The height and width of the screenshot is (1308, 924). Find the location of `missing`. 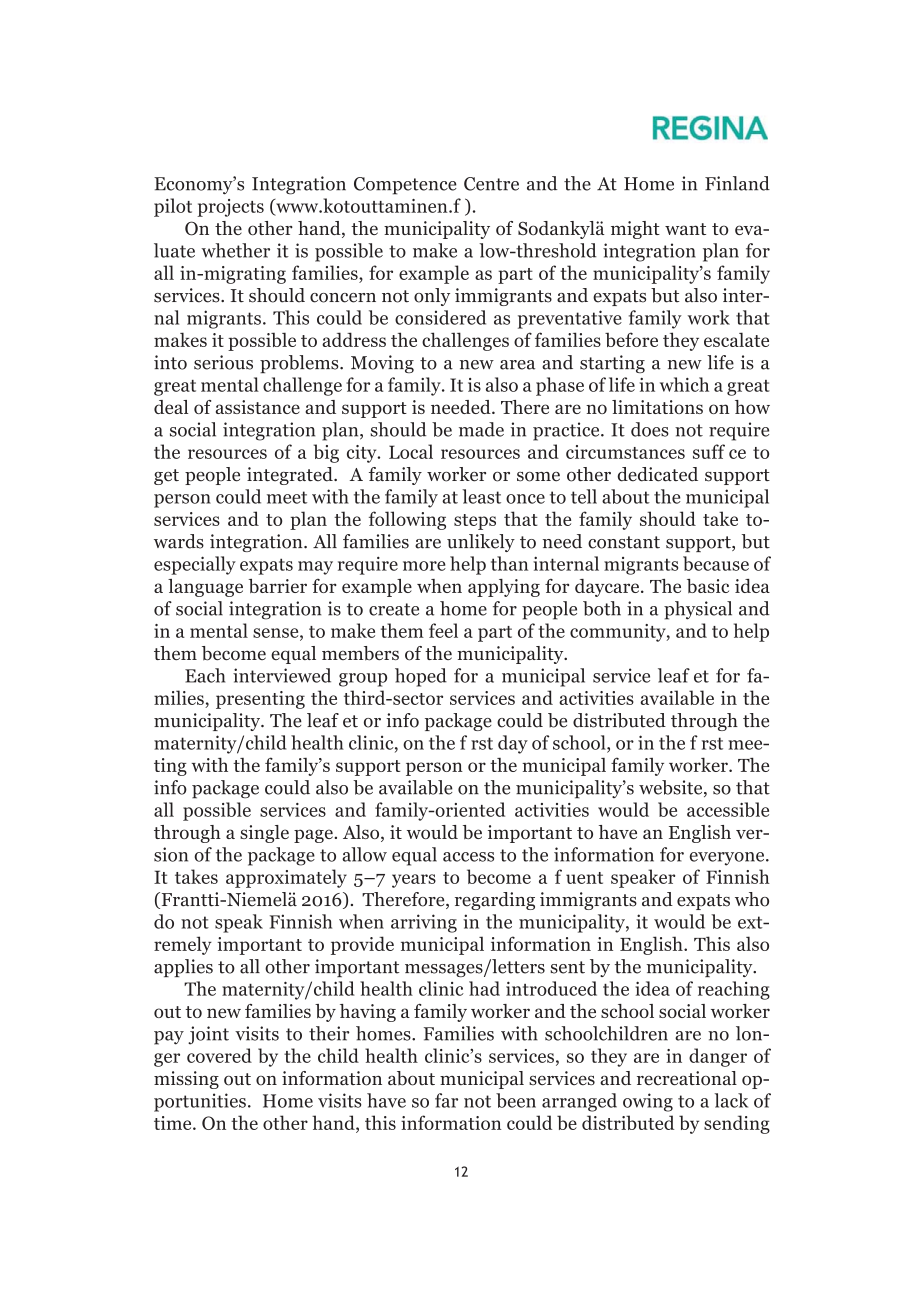

missing is located at coordinates (186, 1080).
